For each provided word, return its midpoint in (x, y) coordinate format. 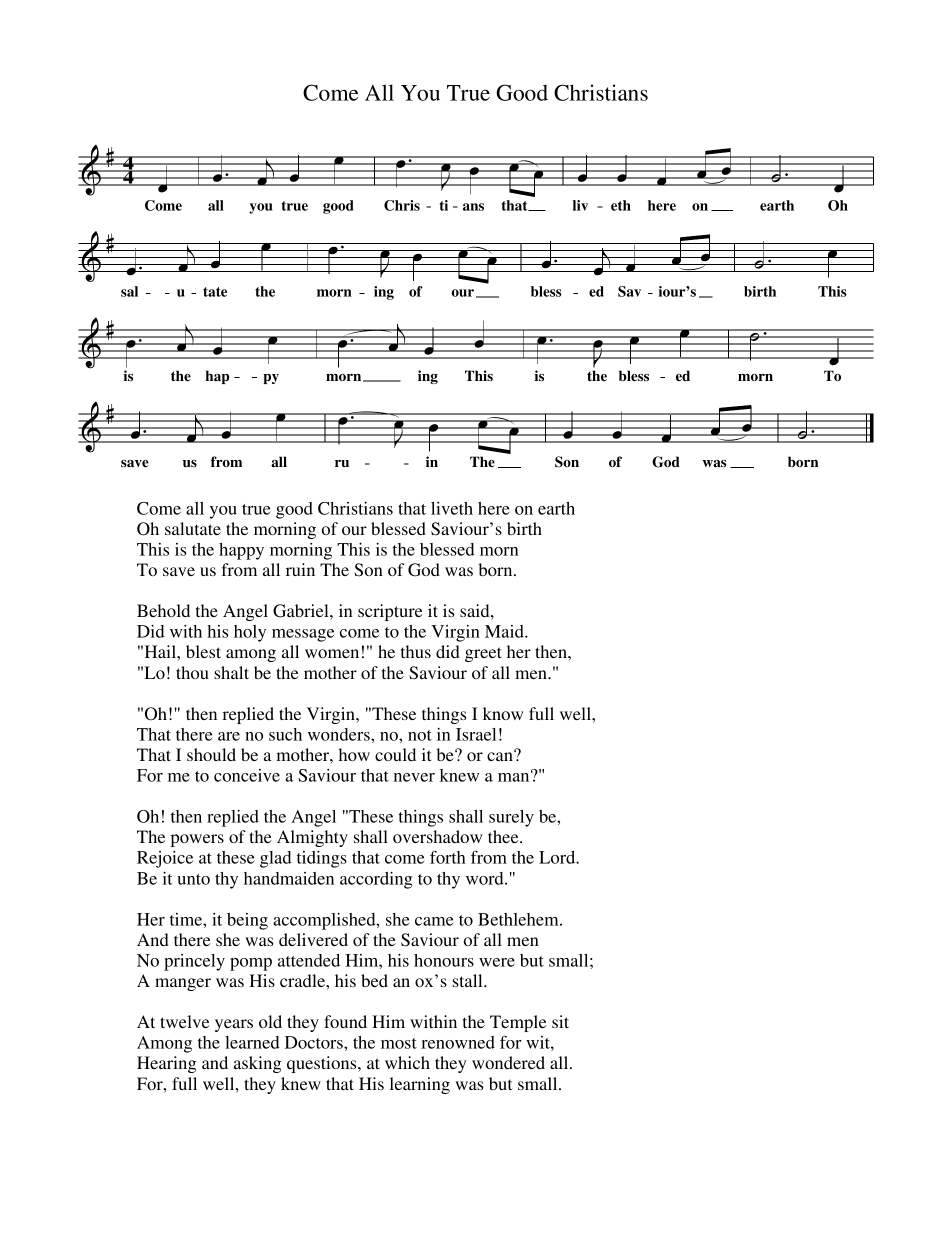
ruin (300, 569)
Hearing (167, 1064)
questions (323, 1064)
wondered (508, 1062)
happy (241, 551)
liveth (452, 508)
